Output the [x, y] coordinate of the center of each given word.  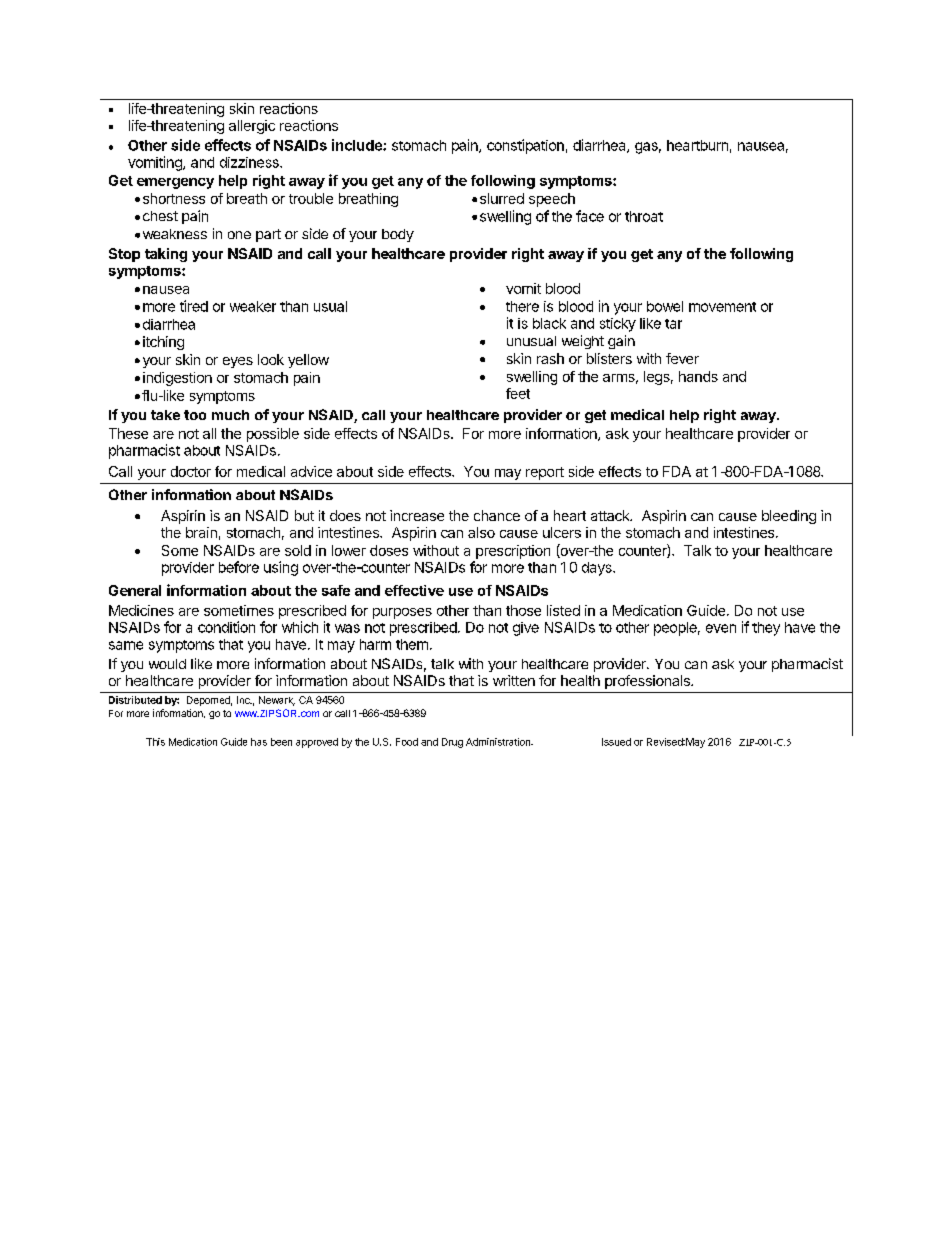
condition [226, 627]
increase [417, 515]
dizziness [250, 162]
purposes [402, 613]
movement [722, 307]
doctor [191, 471]
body [398, 235]
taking [166, 255]
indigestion [177, 379]
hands [698, 376]
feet [518, 393]
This [155, 742]
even [721, 628]
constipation [525, 146]
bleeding [789, 517]
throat [644, 216]
